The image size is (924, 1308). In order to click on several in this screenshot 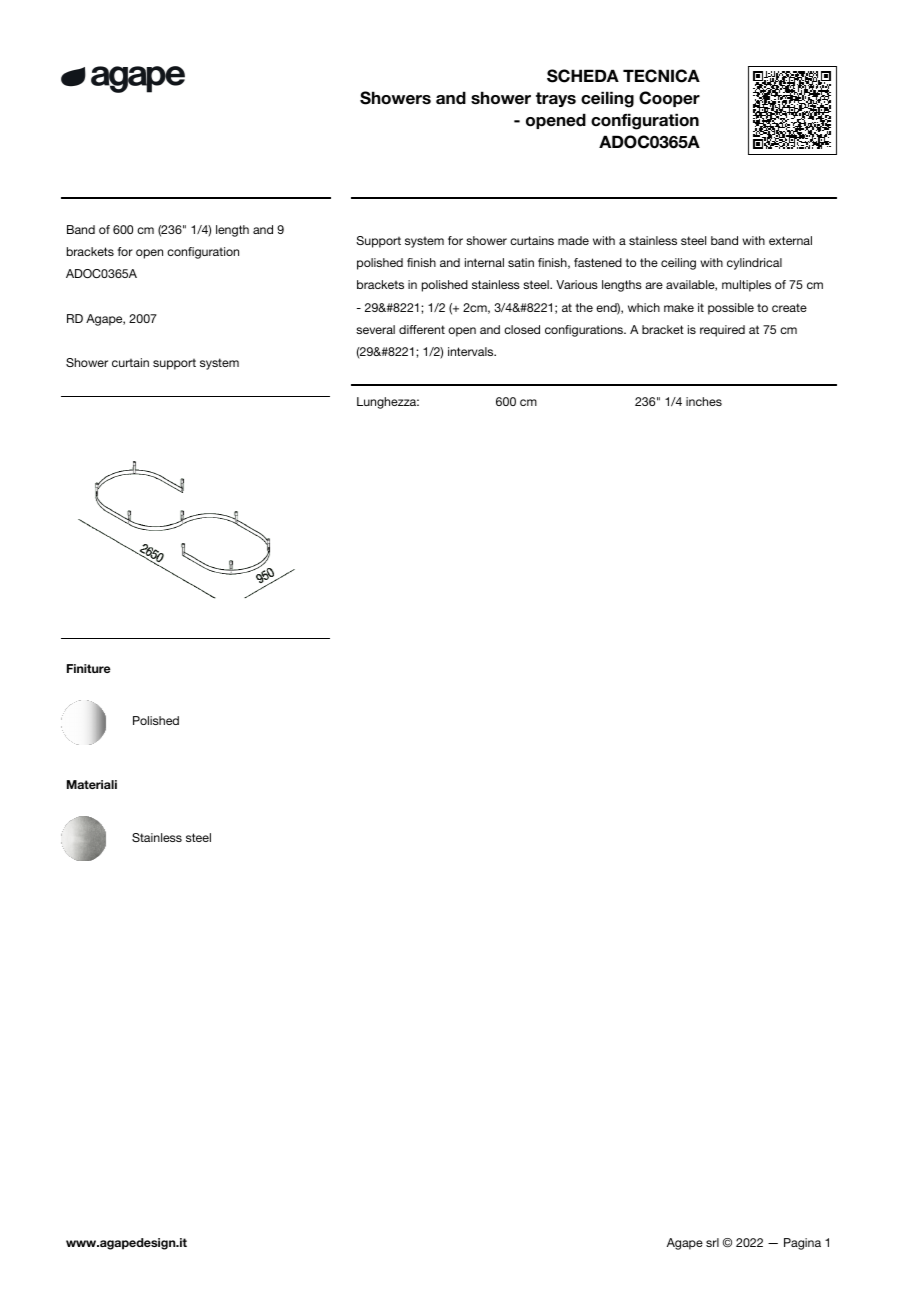, I will do `click(375, 329)`.
